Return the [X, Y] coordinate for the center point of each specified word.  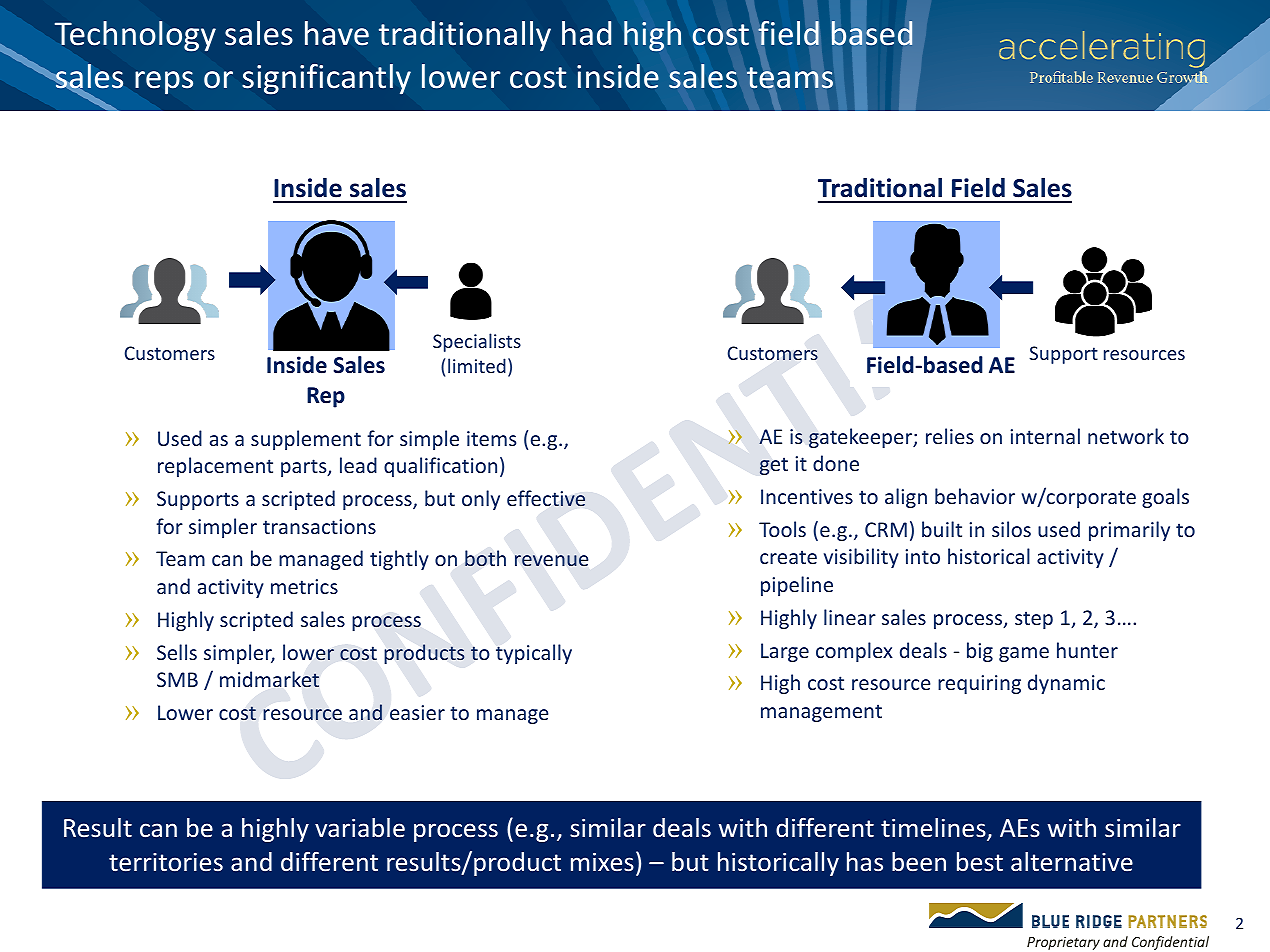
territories [166, 862]
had [586, 33]
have [337, 33]
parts [305, 468]
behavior [975, 496]
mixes [602, 862]
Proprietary [1063, 943]
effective [546, 498]
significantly [326, 79]
